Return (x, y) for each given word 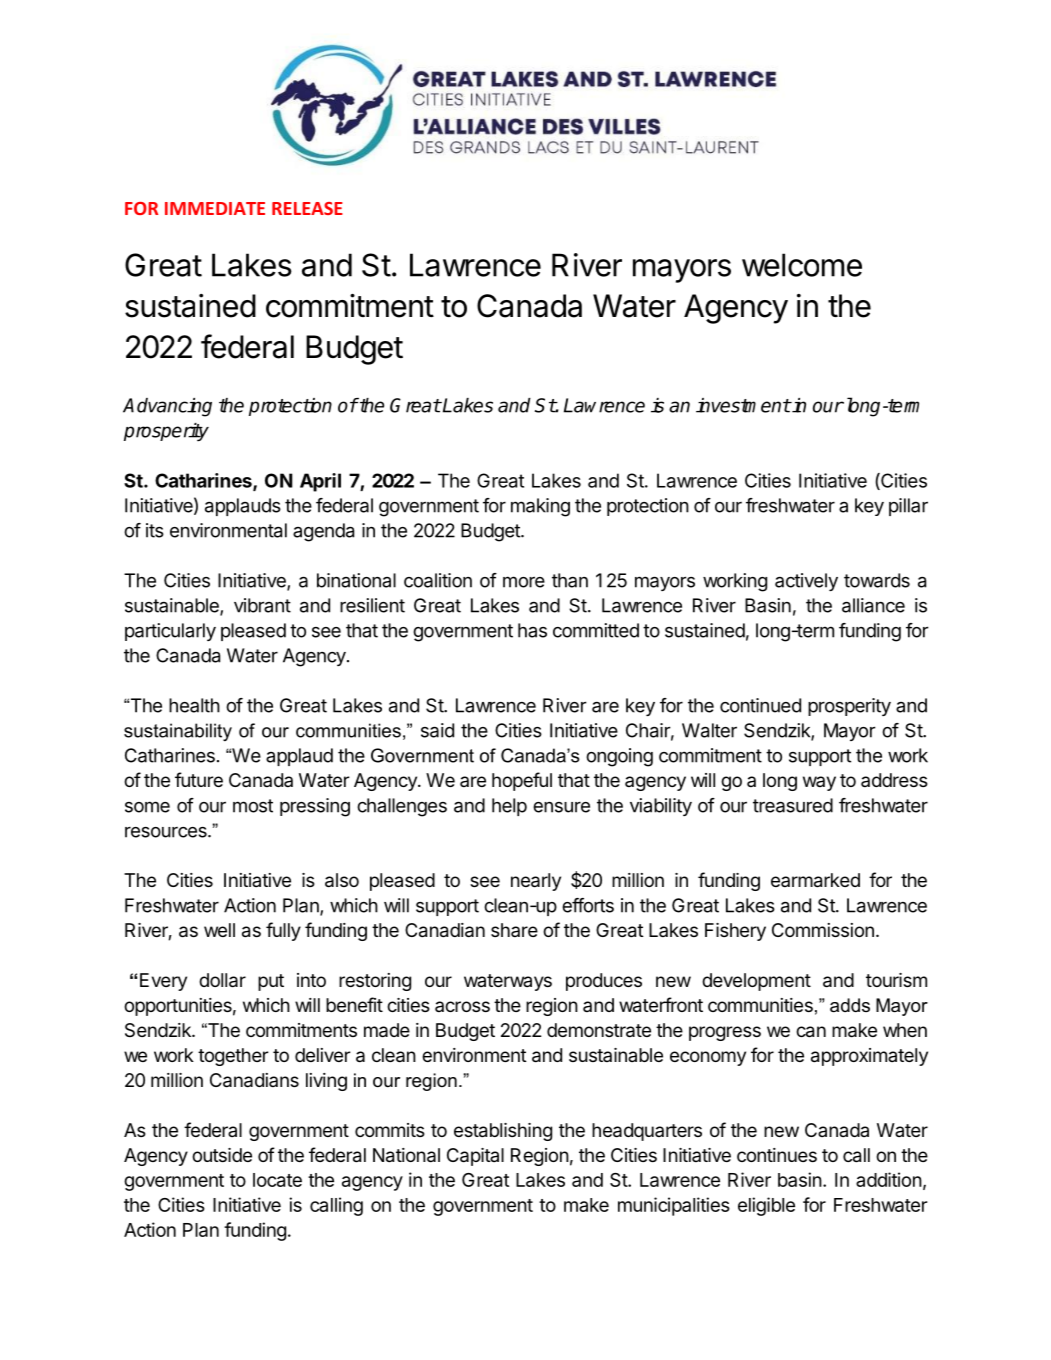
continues (777, 1155)
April (320, 482)
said (437, 730)
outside (222, 1155)
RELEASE (307, 208)
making (540, 507)
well (219, 930)
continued (760, 705)
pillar (908, 507)
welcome (802, 265)
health (194, 705)
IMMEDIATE (215, 208)
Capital (475, 1157)
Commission (823, 930)
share (514, 930)
